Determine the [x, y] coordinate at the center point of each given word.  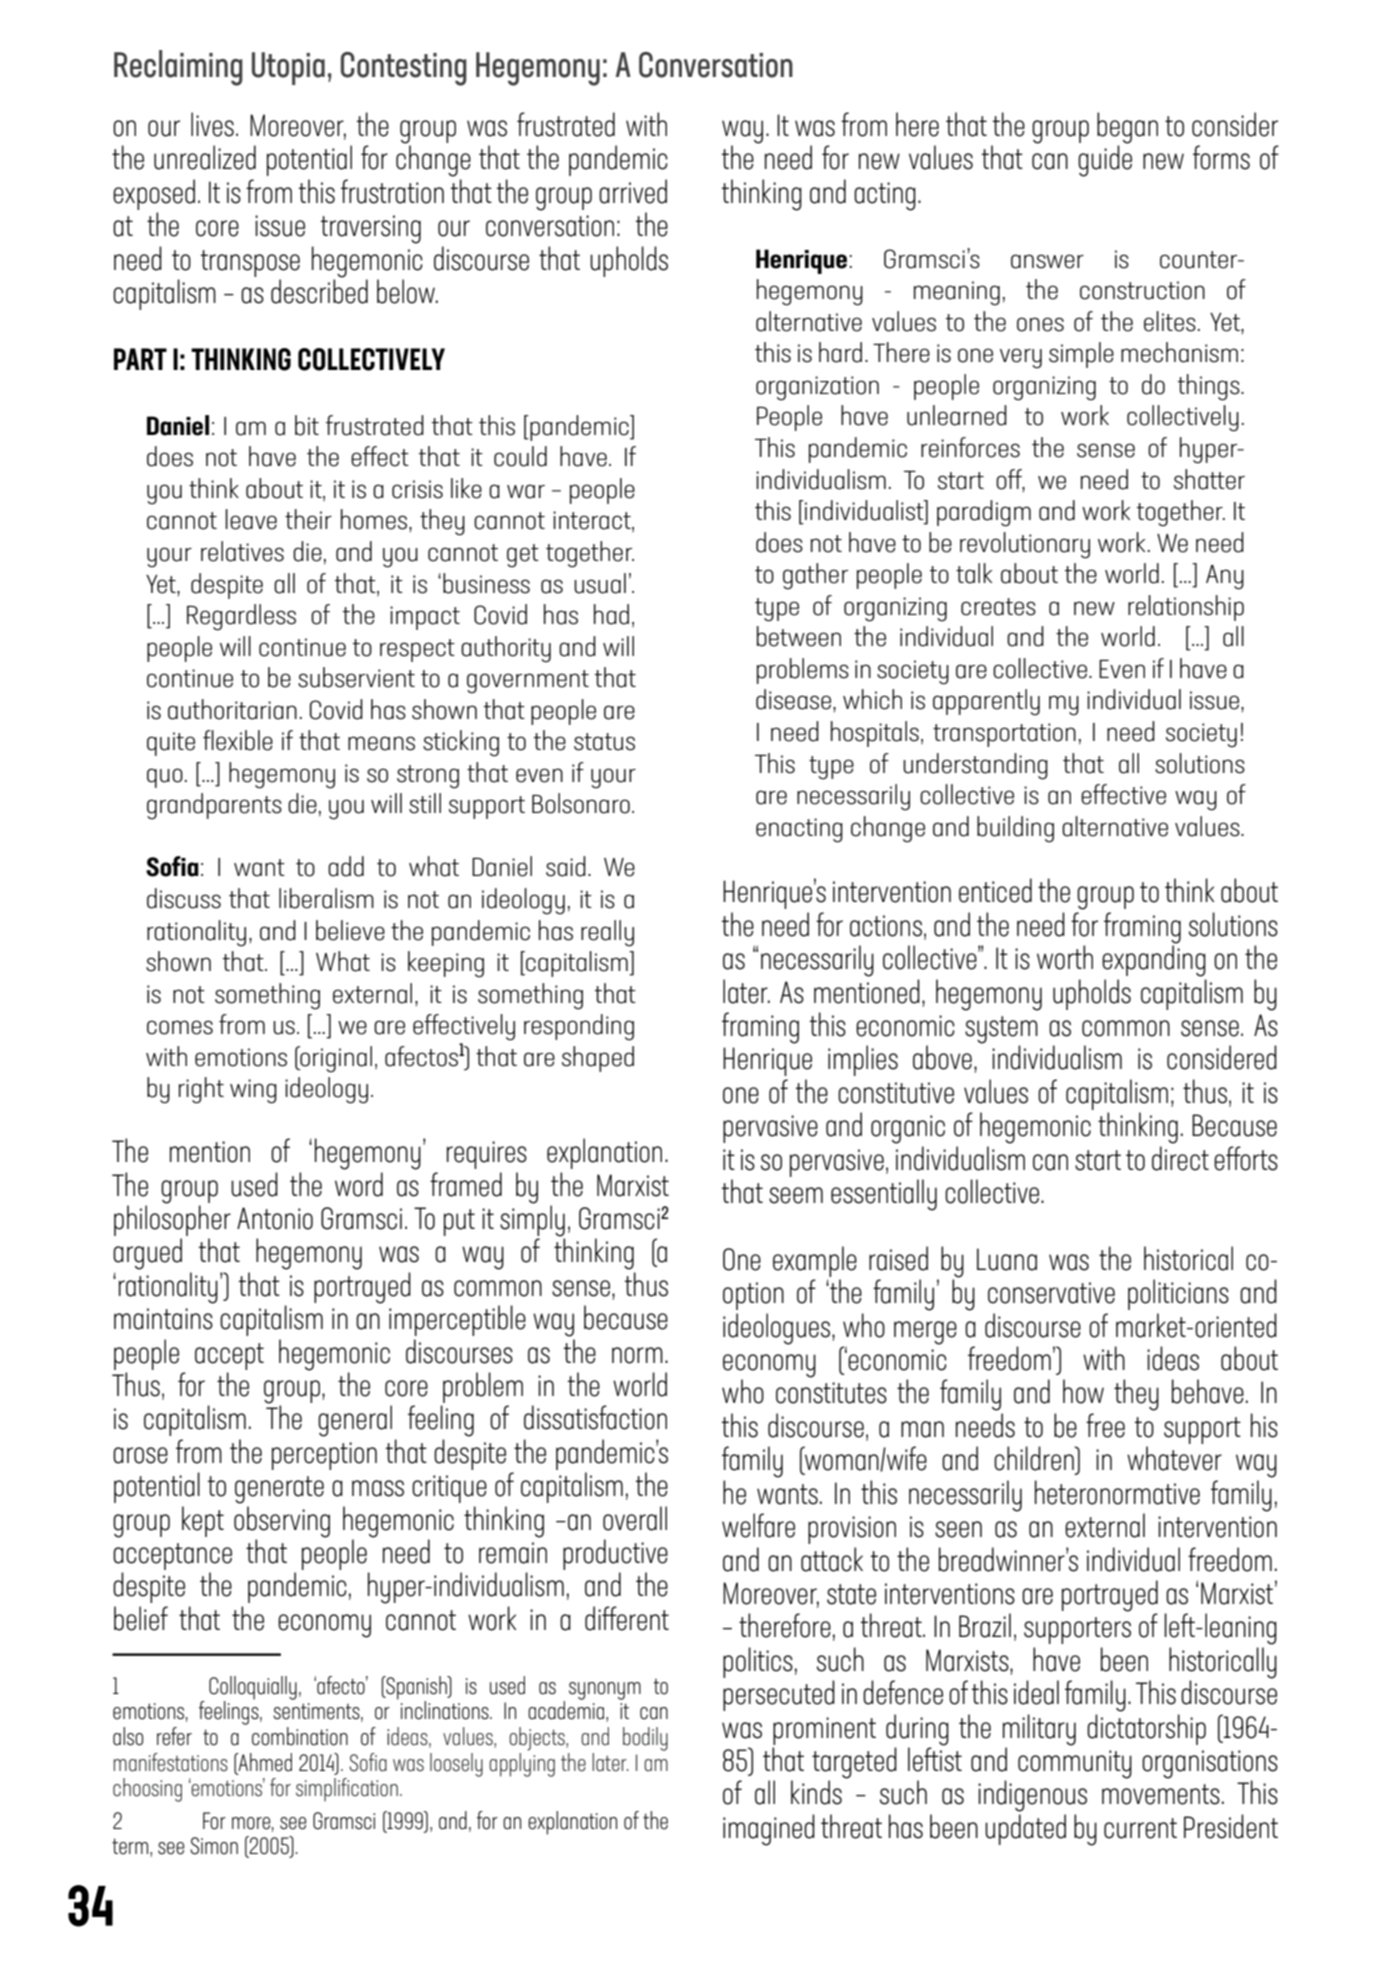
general [355, 1421]
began [1127, 129]
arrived [633, 191]
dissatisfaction [595, 1417]
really [607, 933]
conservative [1051, 1293]
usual [600, 583]
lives [212, 124]
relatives [242, 551]
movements [1161, 1794]
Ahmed [264, 1762]
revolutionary [1025, 545]
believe [350, 930]
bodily [645, 1739]
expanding [1154, 960]
